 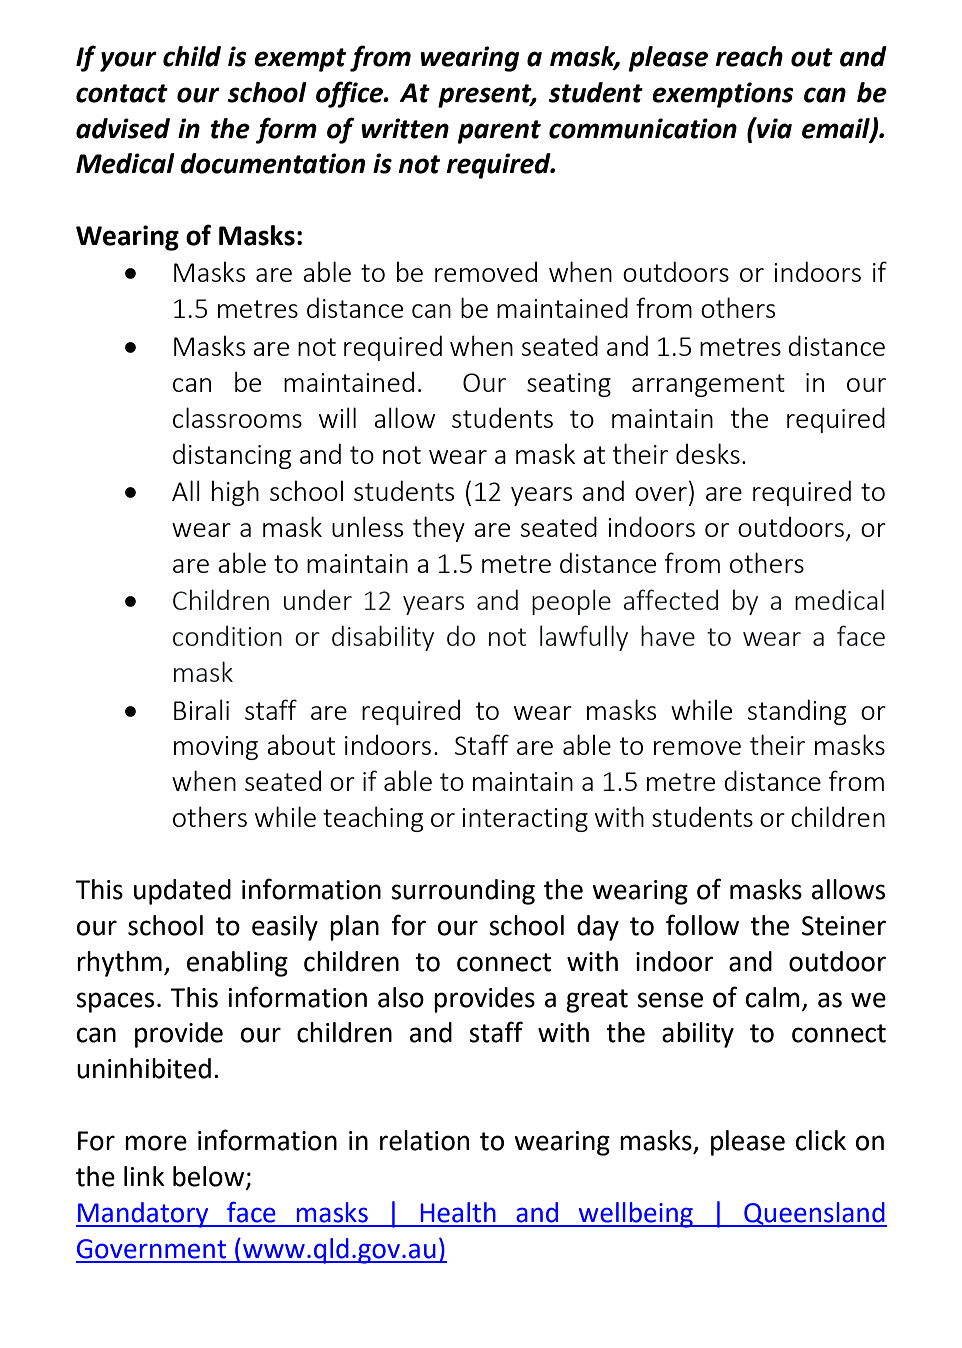 I want to click on Health, so click(x=458, y=1212).
